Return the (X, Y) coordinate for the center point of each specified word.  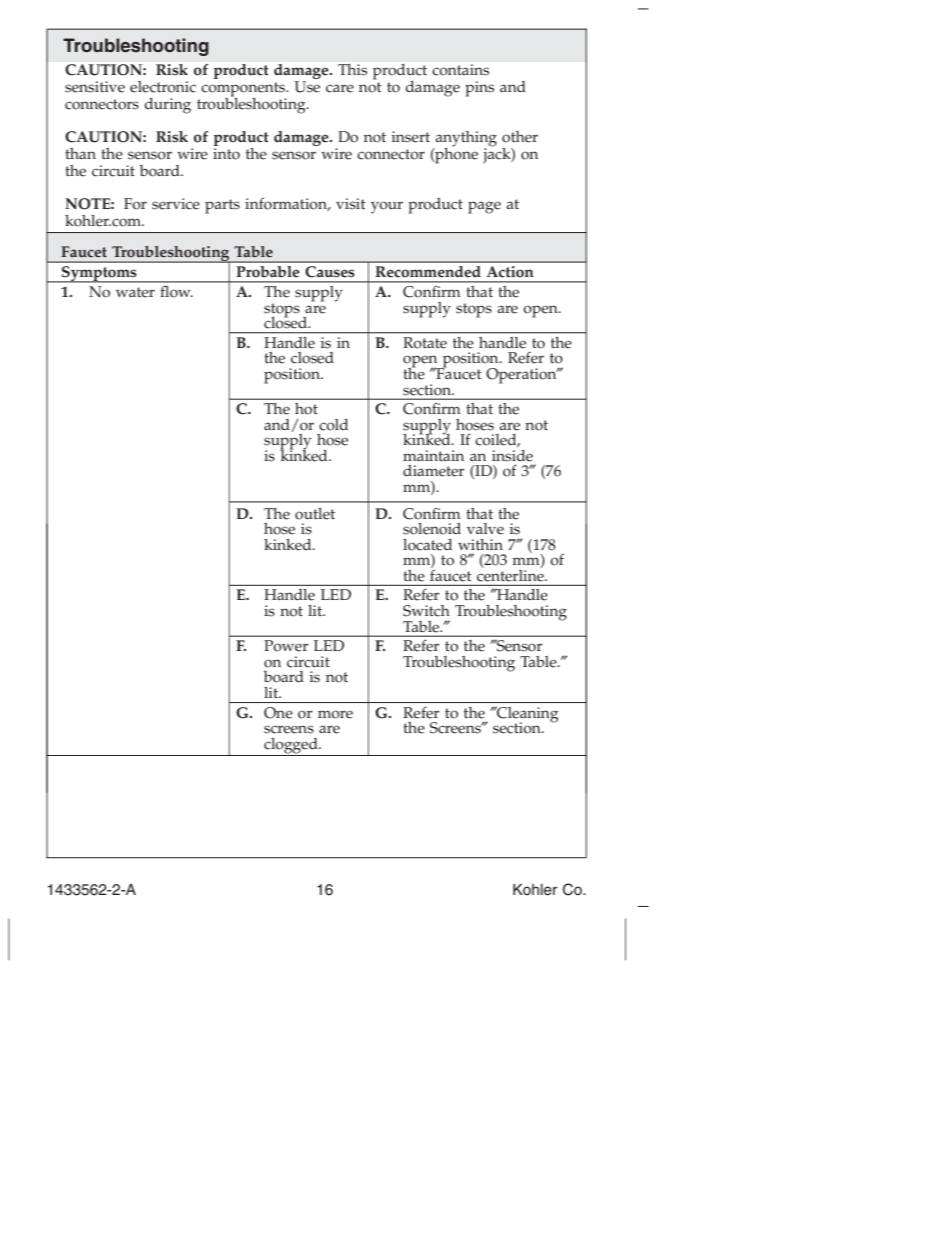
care (340, 88)
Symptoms (99, 274)
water (135, 292)
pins (479, 89)
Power (286, 646)
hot (306, 409)
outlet (315, 514)
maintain (433, 455)
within (480, 544)
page (484, 207)
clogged (291, 747)
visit (351, 204)
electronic (163, 87)
